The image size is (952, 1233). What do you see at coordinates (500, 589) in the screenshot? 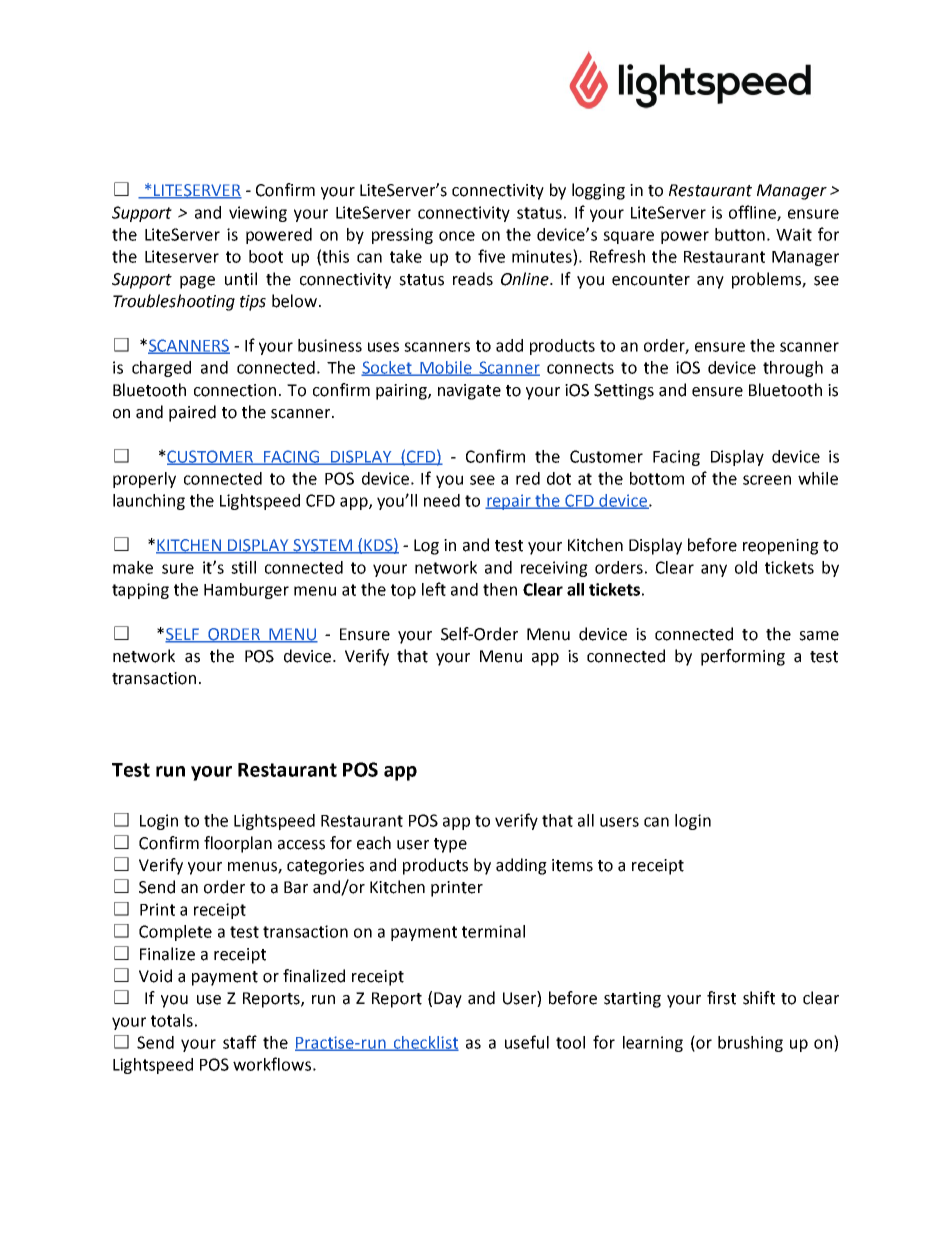
I see `then` at bounding box center [500, 589].
